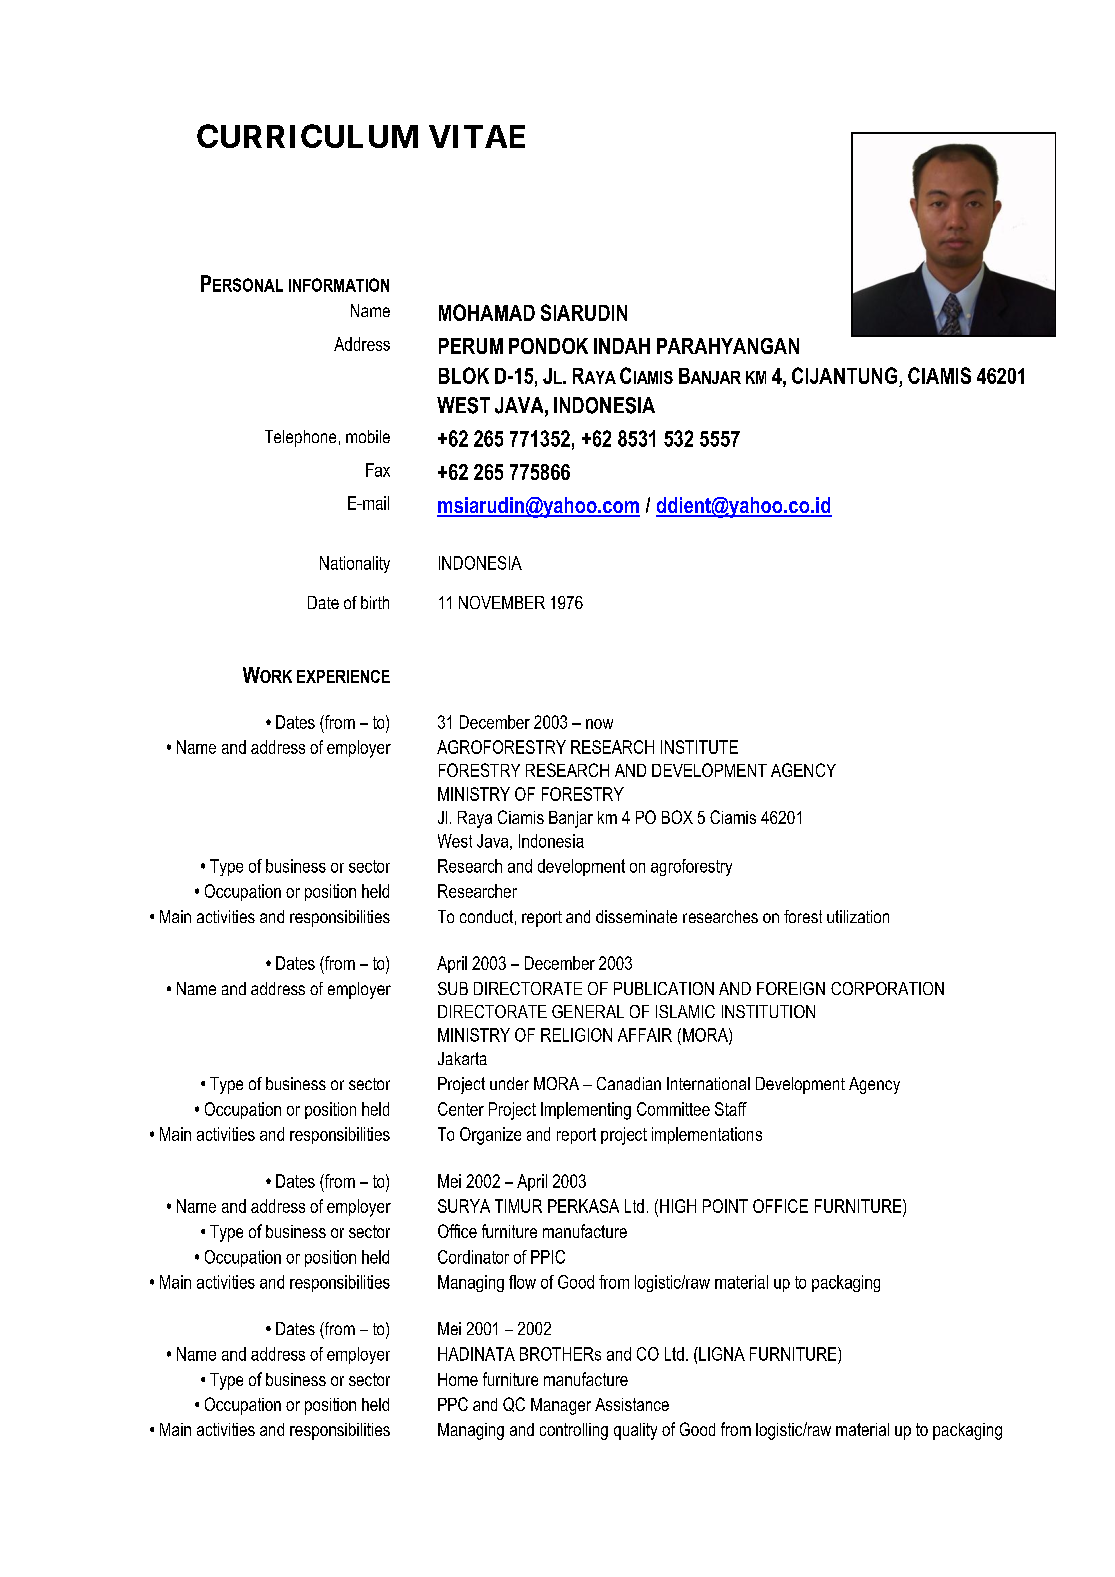  What do you see at coordinates (453, 1404) in the page?
I see `PPC` at bounding box center [453, 1404].
